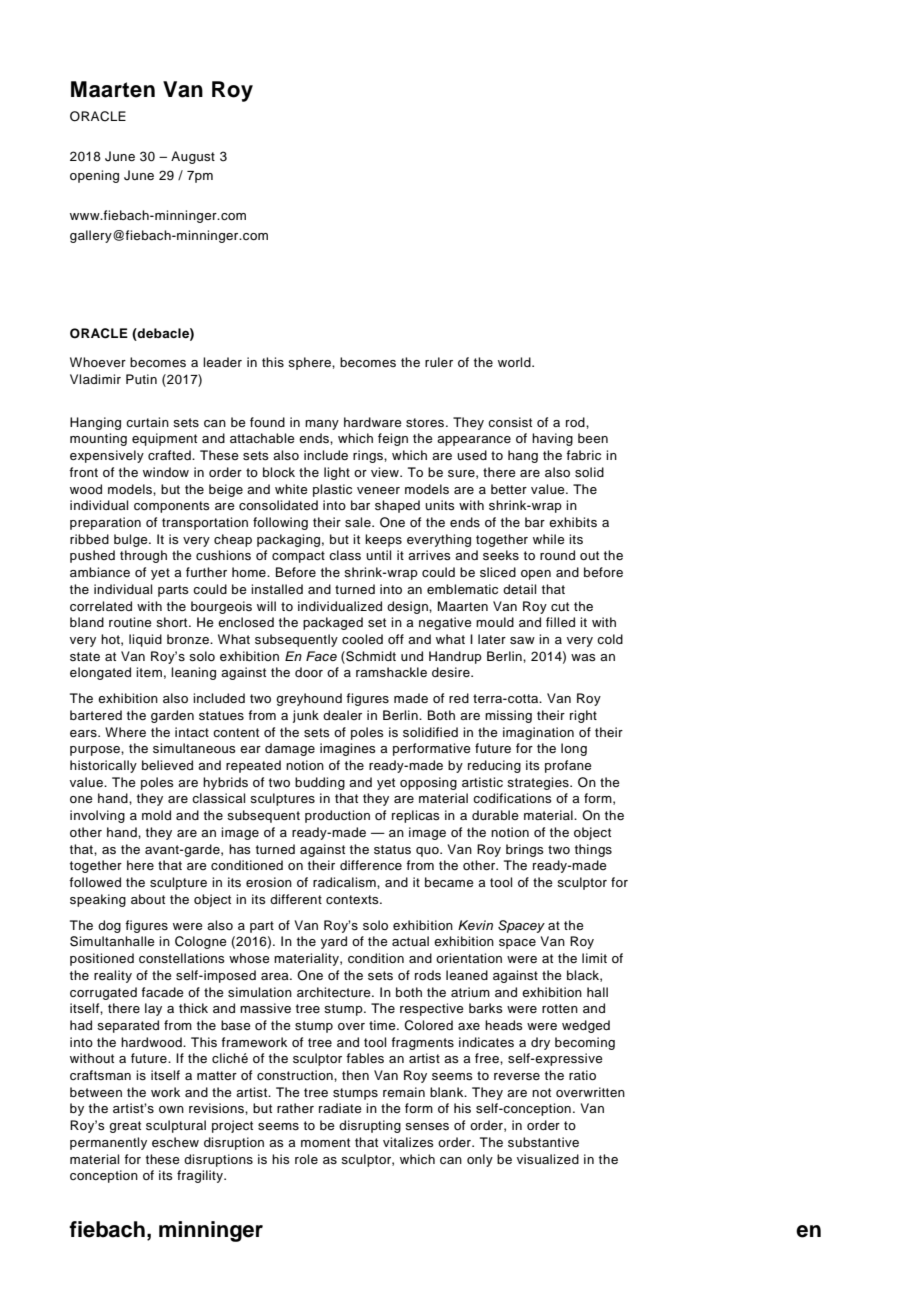 This document has height=1308, width=924. Describe the element at coordinates (193, 157) in the document. I see `August` at that location.
